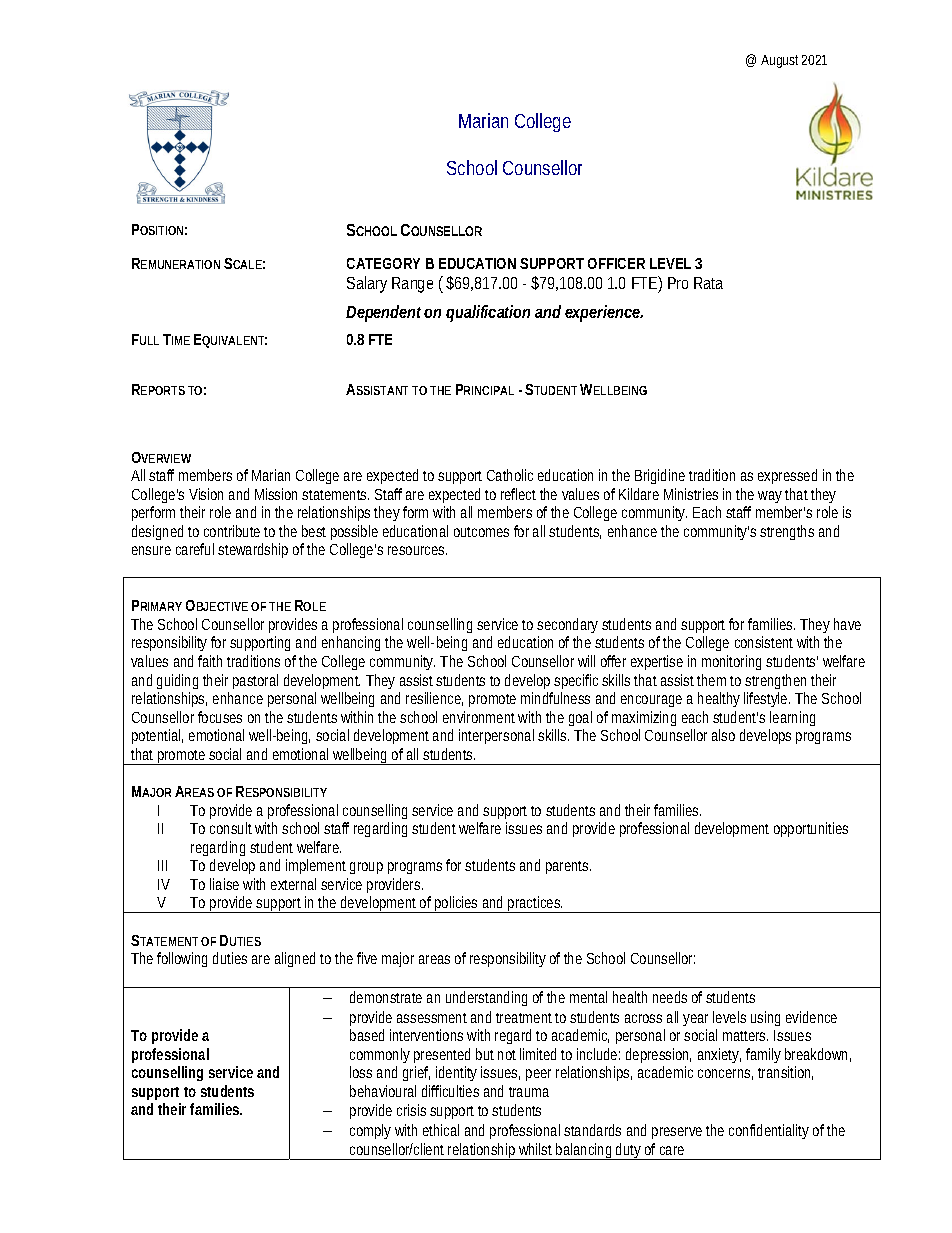 The image size is (952, 1233). Describe the element at coordinates (383, 263) in the document. I see `CATEGORY` at that location.
